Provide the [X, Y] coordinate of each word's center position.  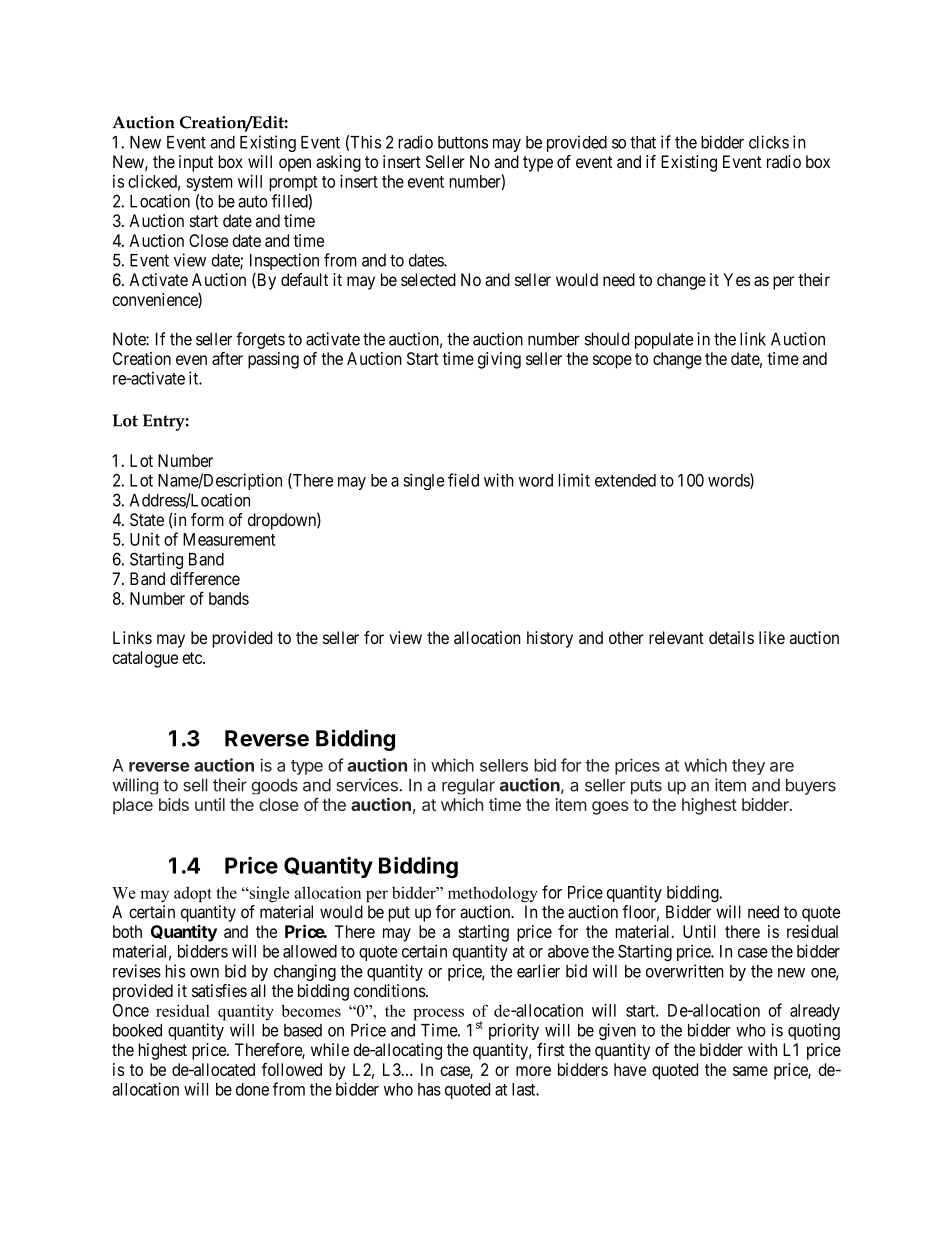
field [463, 480]
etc [193, 658]
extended [625, 480]
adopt [193, 894]
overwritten [685, 971]
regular [468, 786]
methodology [492, 894]
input [196, 163]
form [207, 519]
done [252, 1089]
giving [499, 360]
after [227, 358]
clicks [769, 142]
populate [664, 340]
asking [338, 163]
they [748, 767]
